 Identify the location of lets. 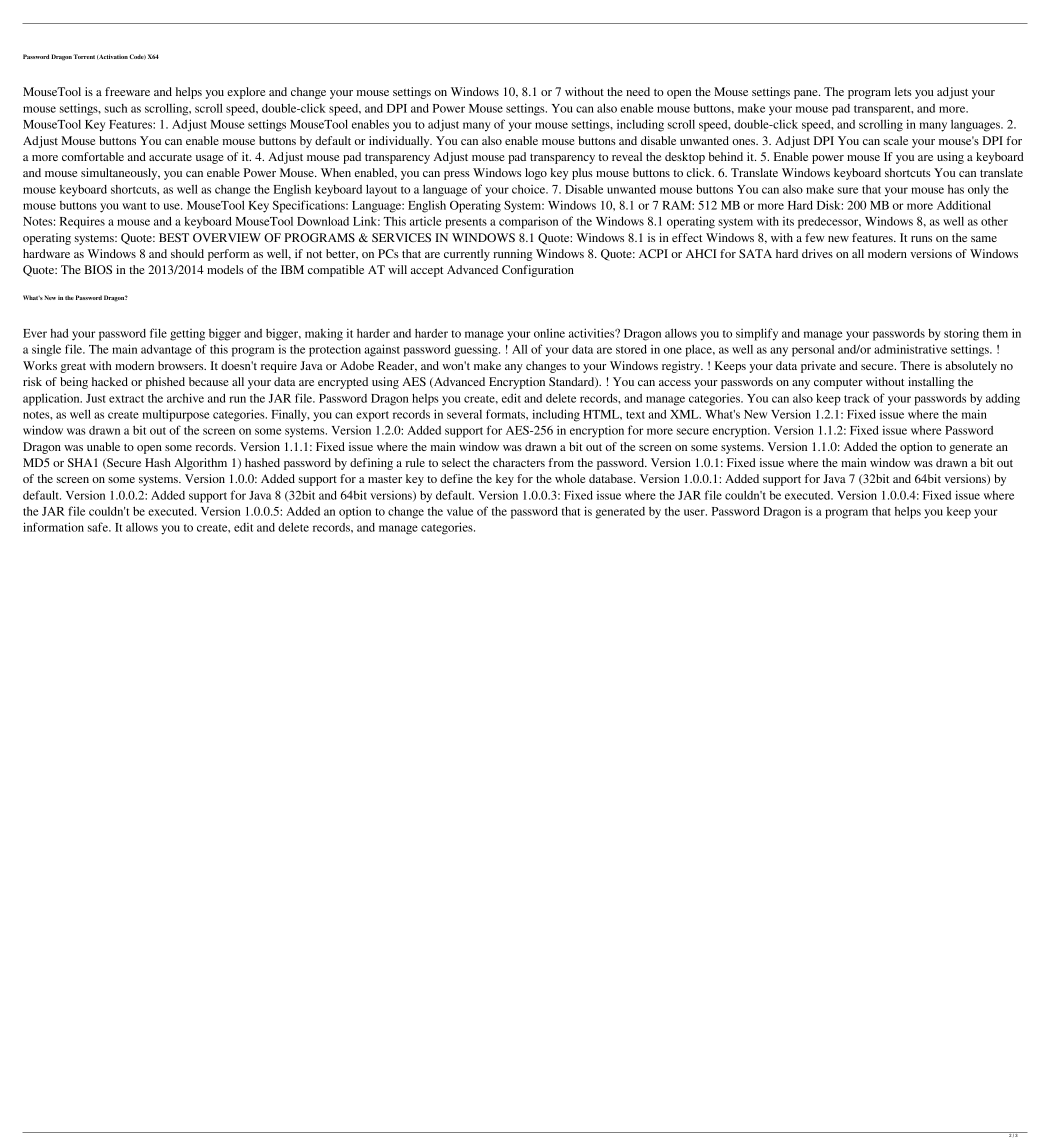
(903, 91).
